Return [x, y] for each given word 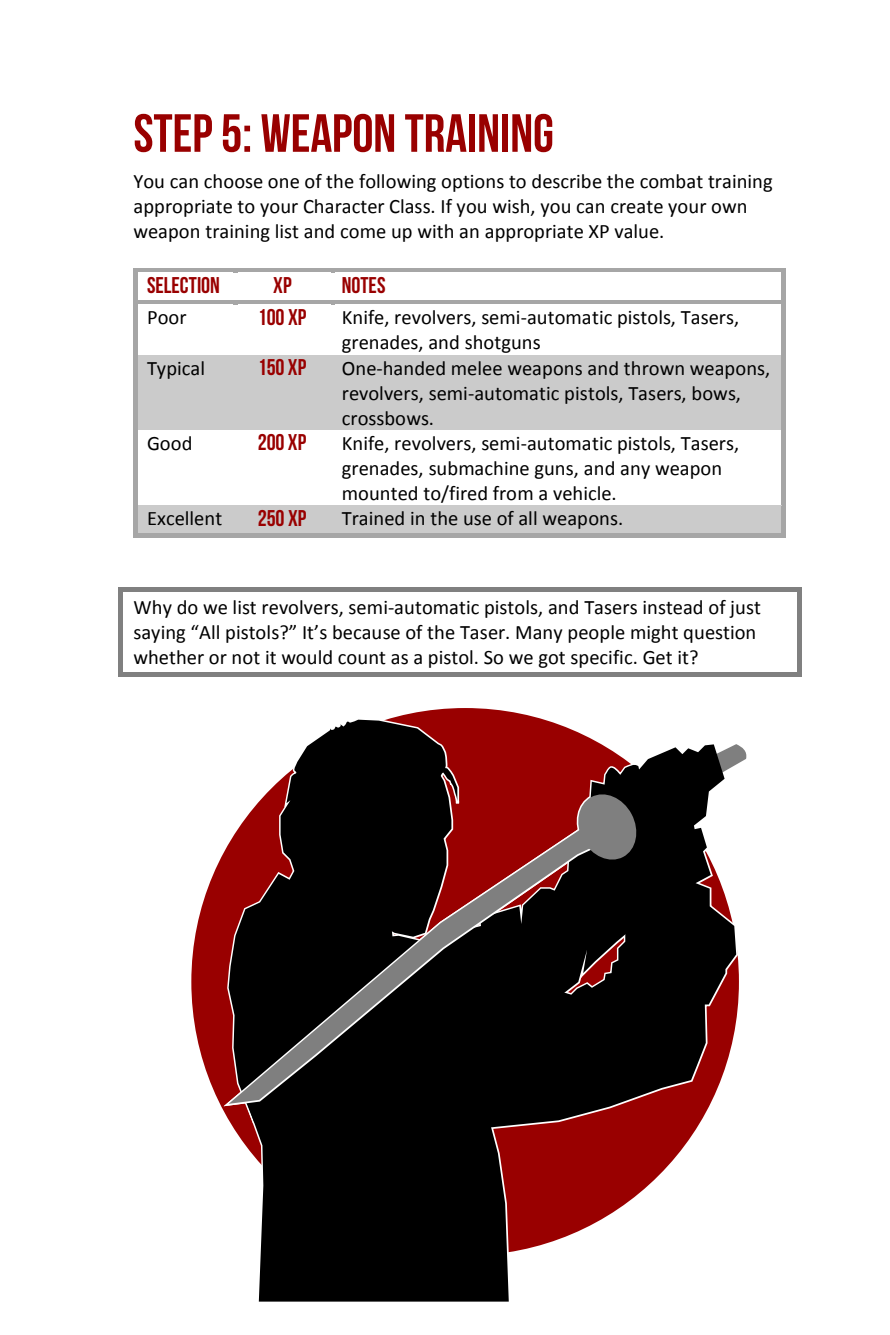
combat [671, 181]
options [472, 183]
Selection [183, 285]
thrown [654, 368]
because [366, 632]
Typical [175, 370]
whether [169, 657]
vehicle [583, 493]
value [637, 231]
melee [477, 368]
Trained [373, 518]
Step [173, 133]
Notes [363, 285]
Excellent [185, 518]
